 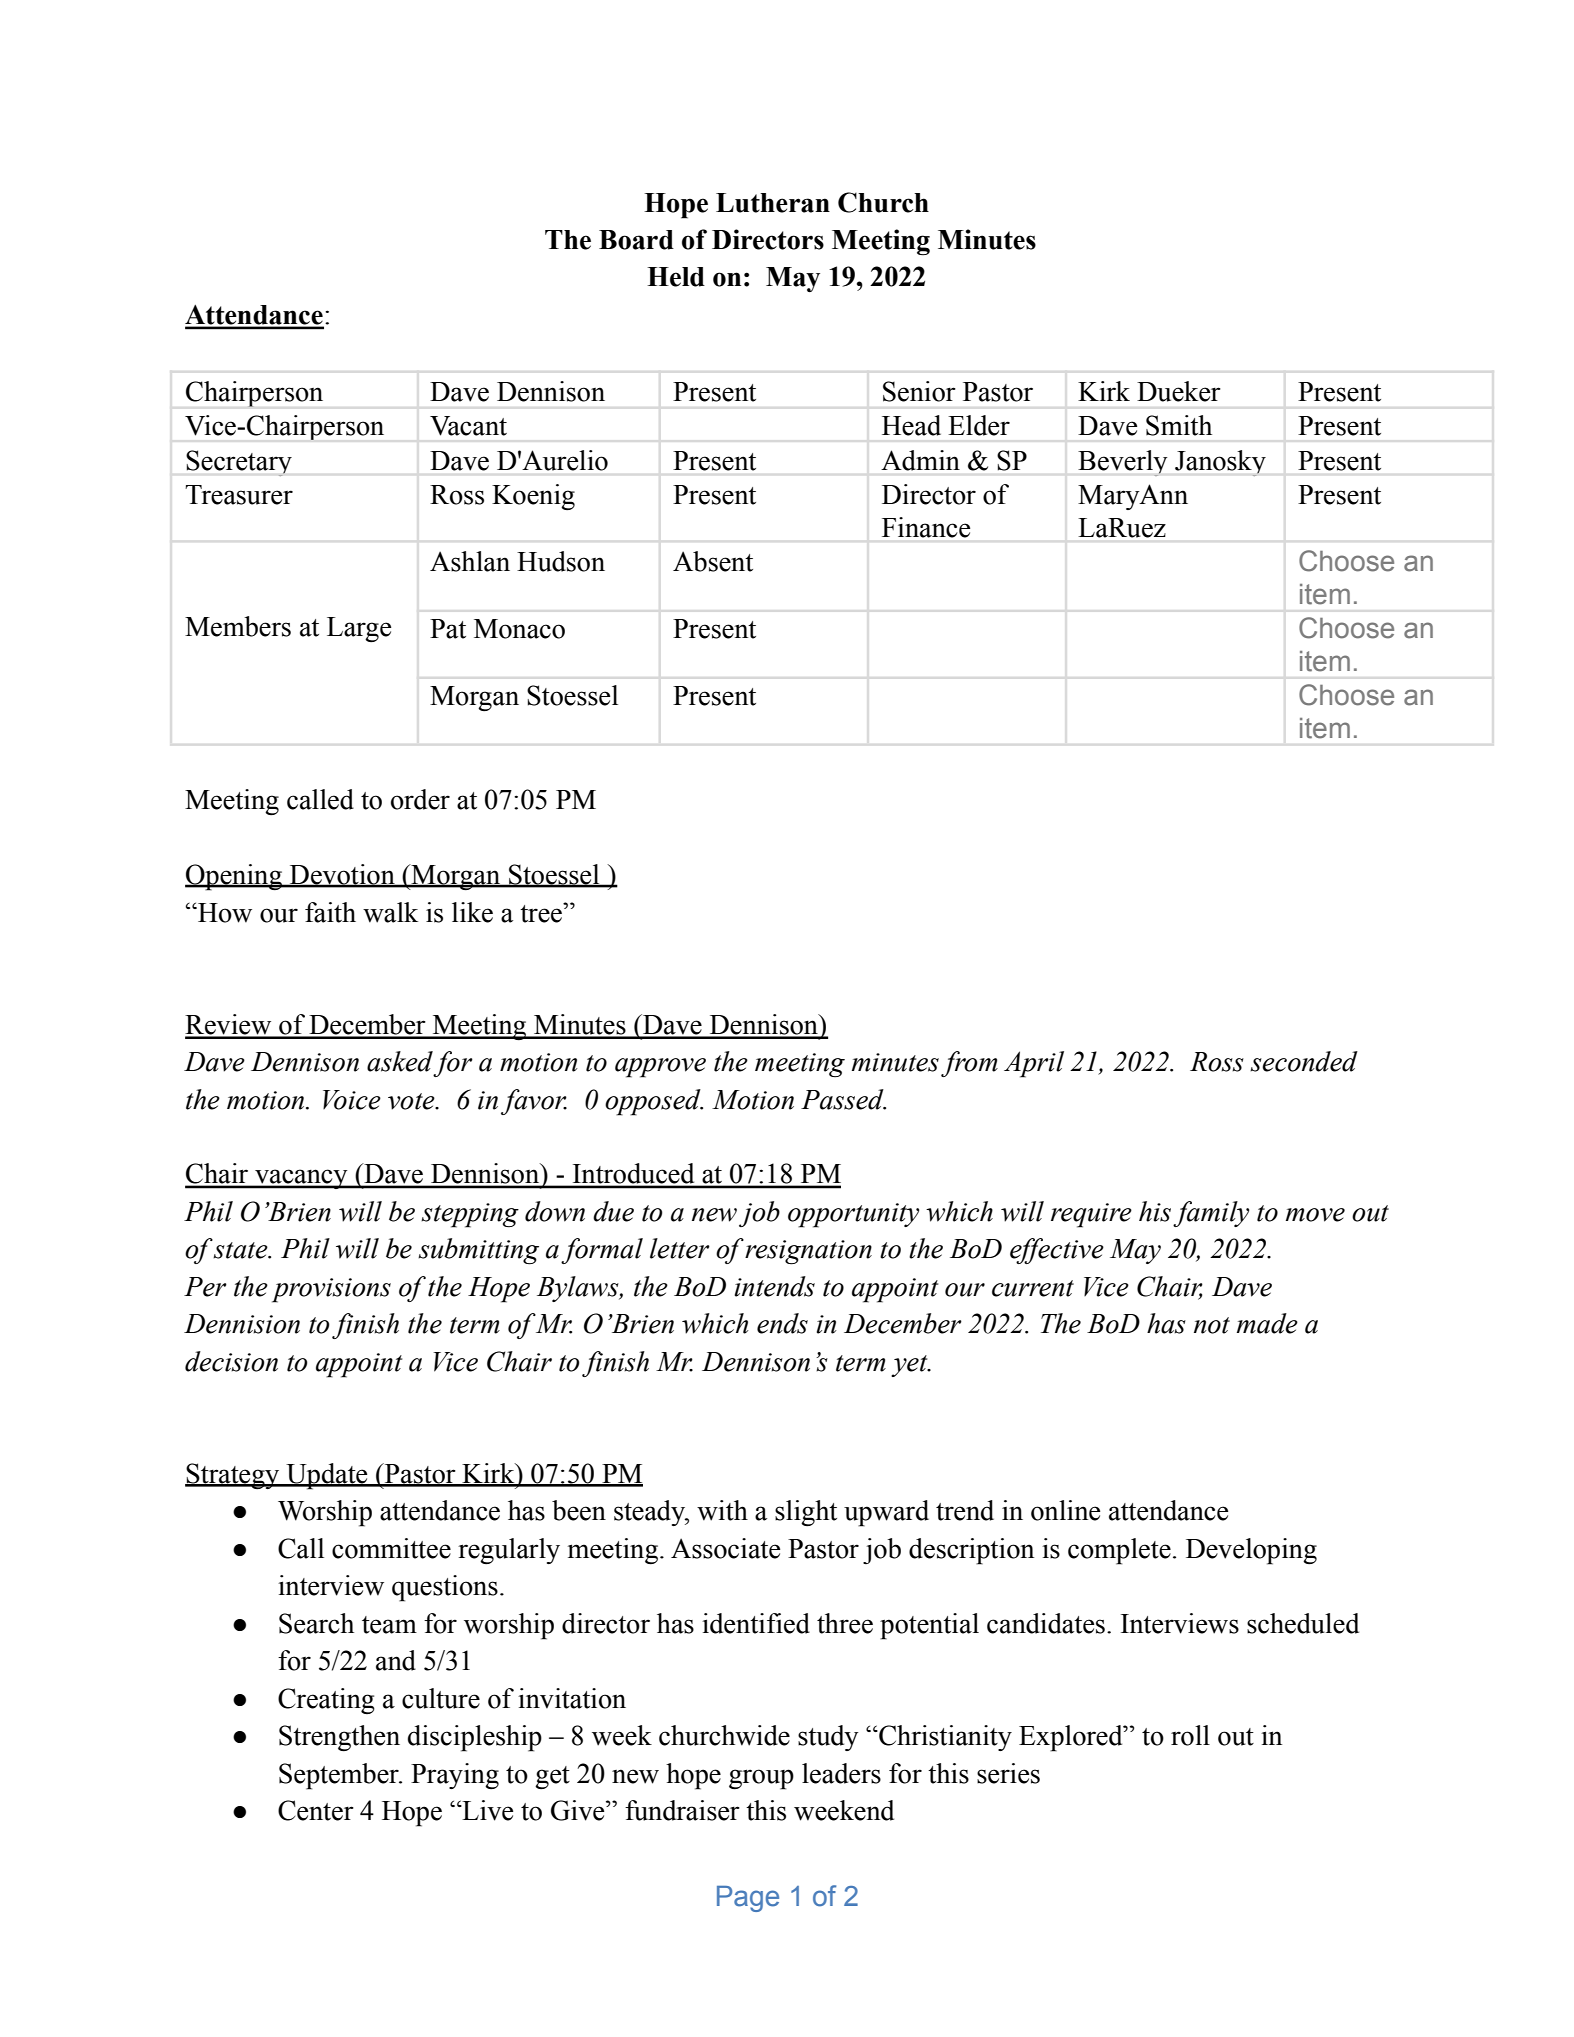 I want to click on resignation, so click(x=808, y=1252).
